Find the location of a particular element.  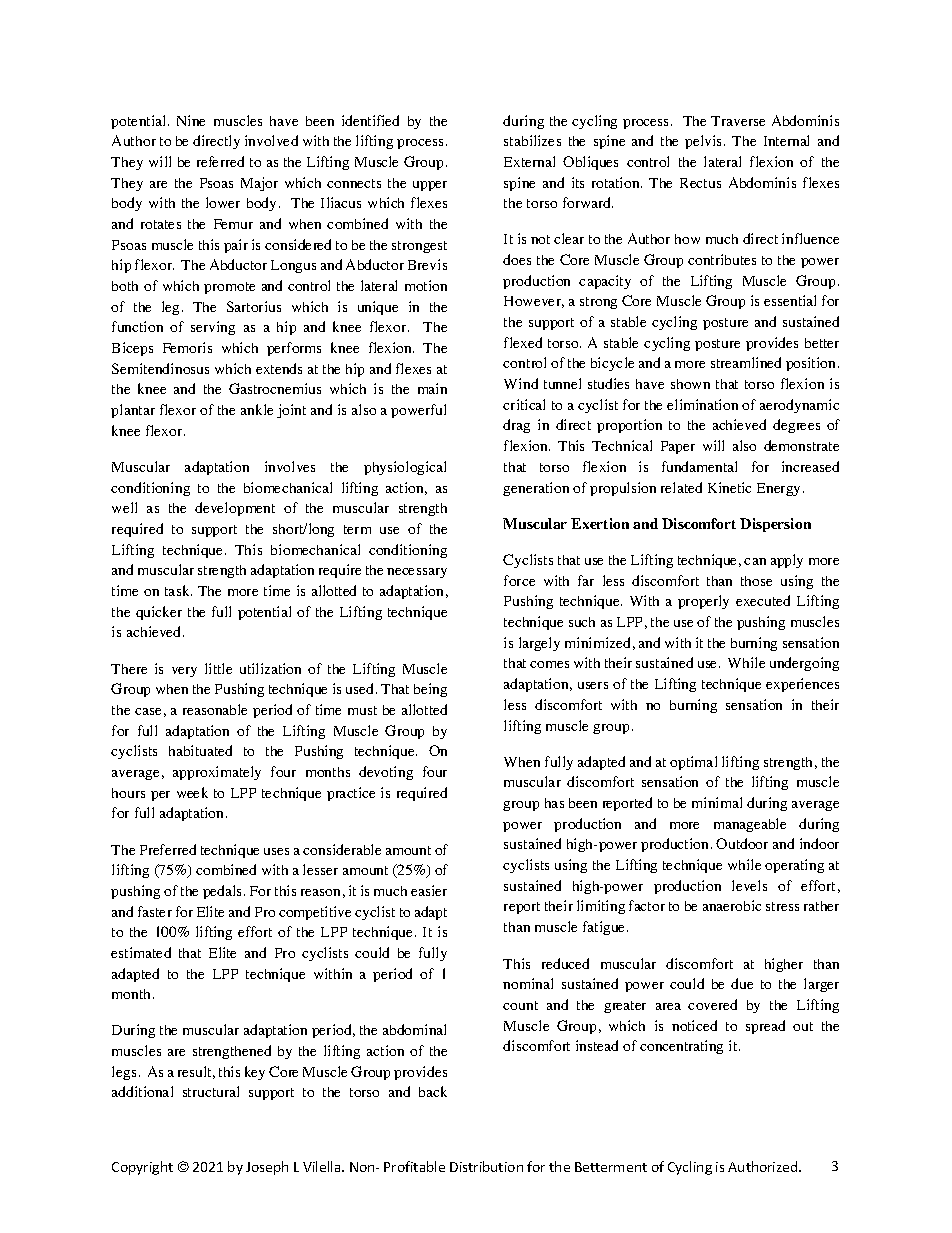

structural is located at coordinates (211, 1091).
